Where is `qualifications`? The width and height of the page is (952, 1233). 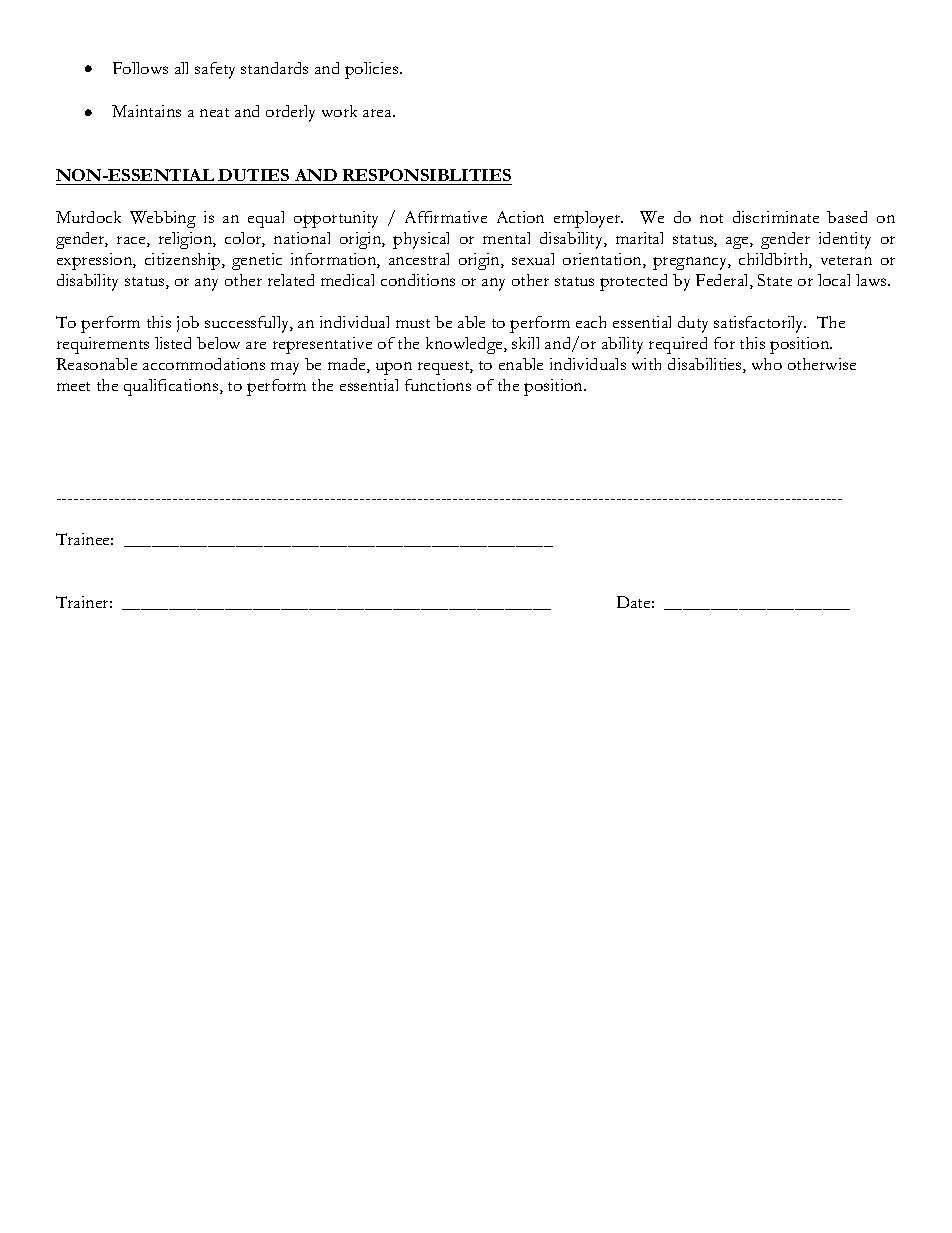 qualifications is located at coordinates (172, 387).
